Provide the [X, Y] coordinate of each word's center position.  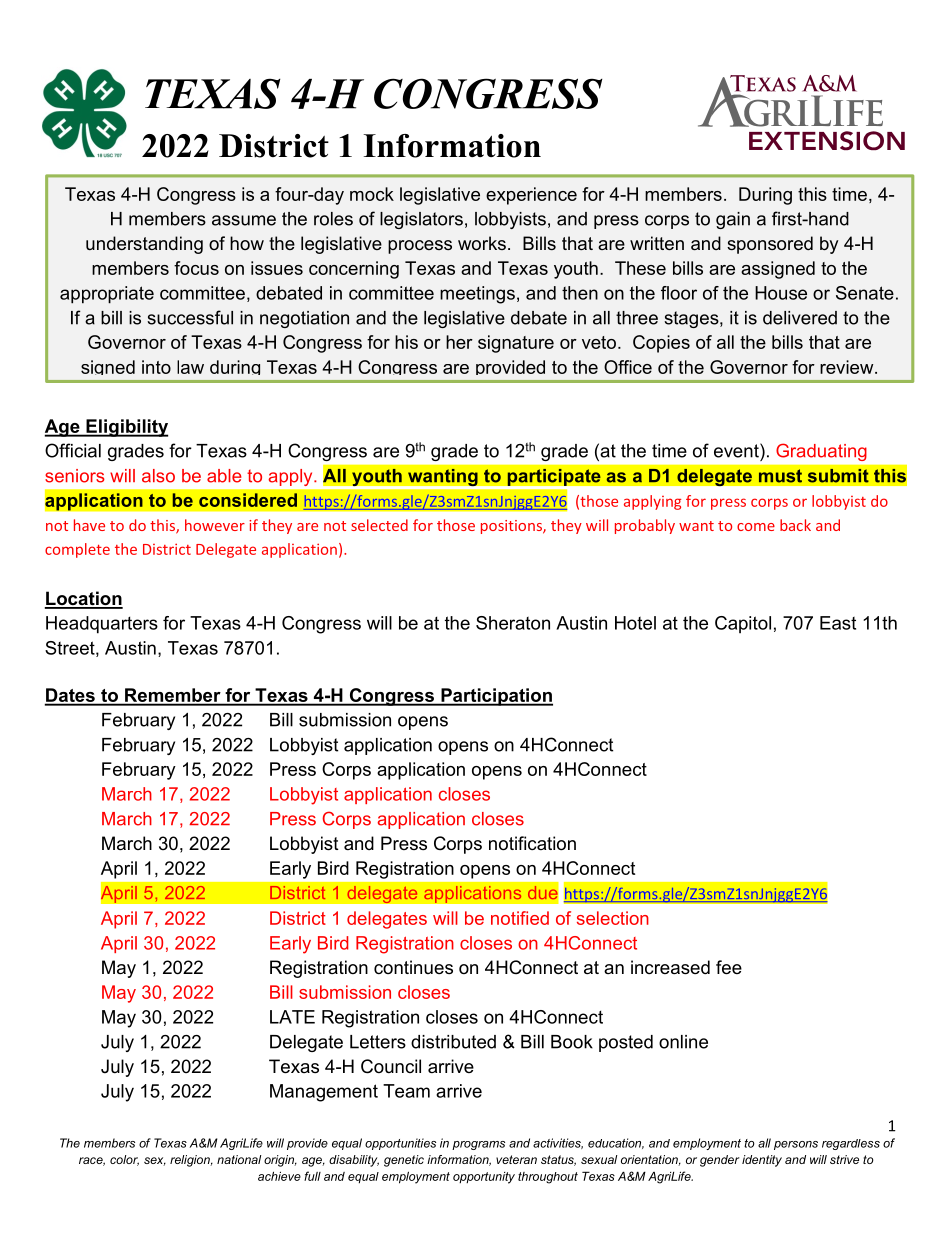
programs [478, 1145]
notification [532, 843]
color [124, 1160]
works [482, 243]
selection [613, 918]
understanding [144, 245]
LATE [292, 1017]
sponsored [770, 245]
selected [379, 525]
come [756, 527]
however [215, 525]
